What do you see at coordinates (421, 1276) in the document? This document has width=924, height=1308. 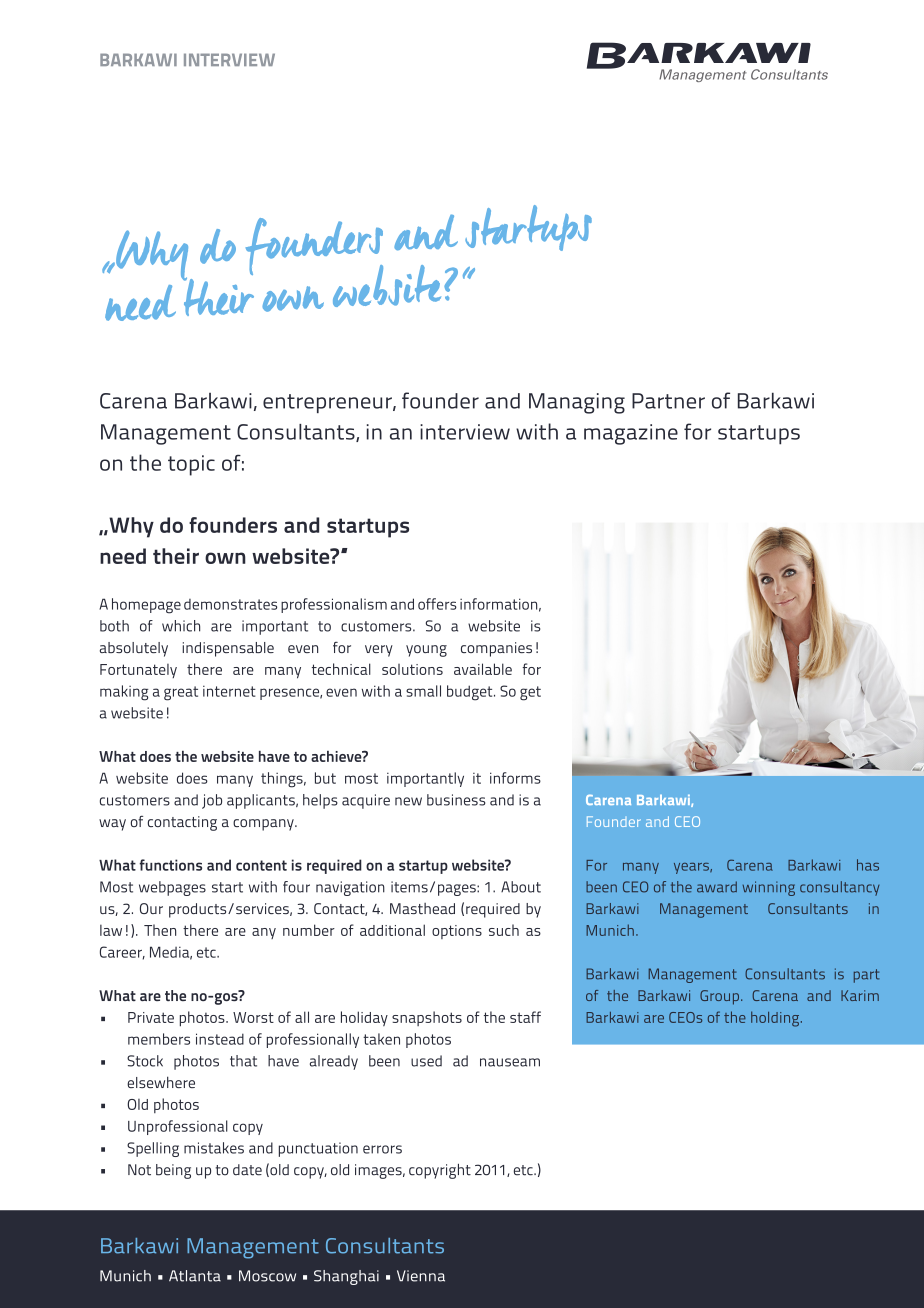 I see `Vienna` at bounding box center [421, 1276].
